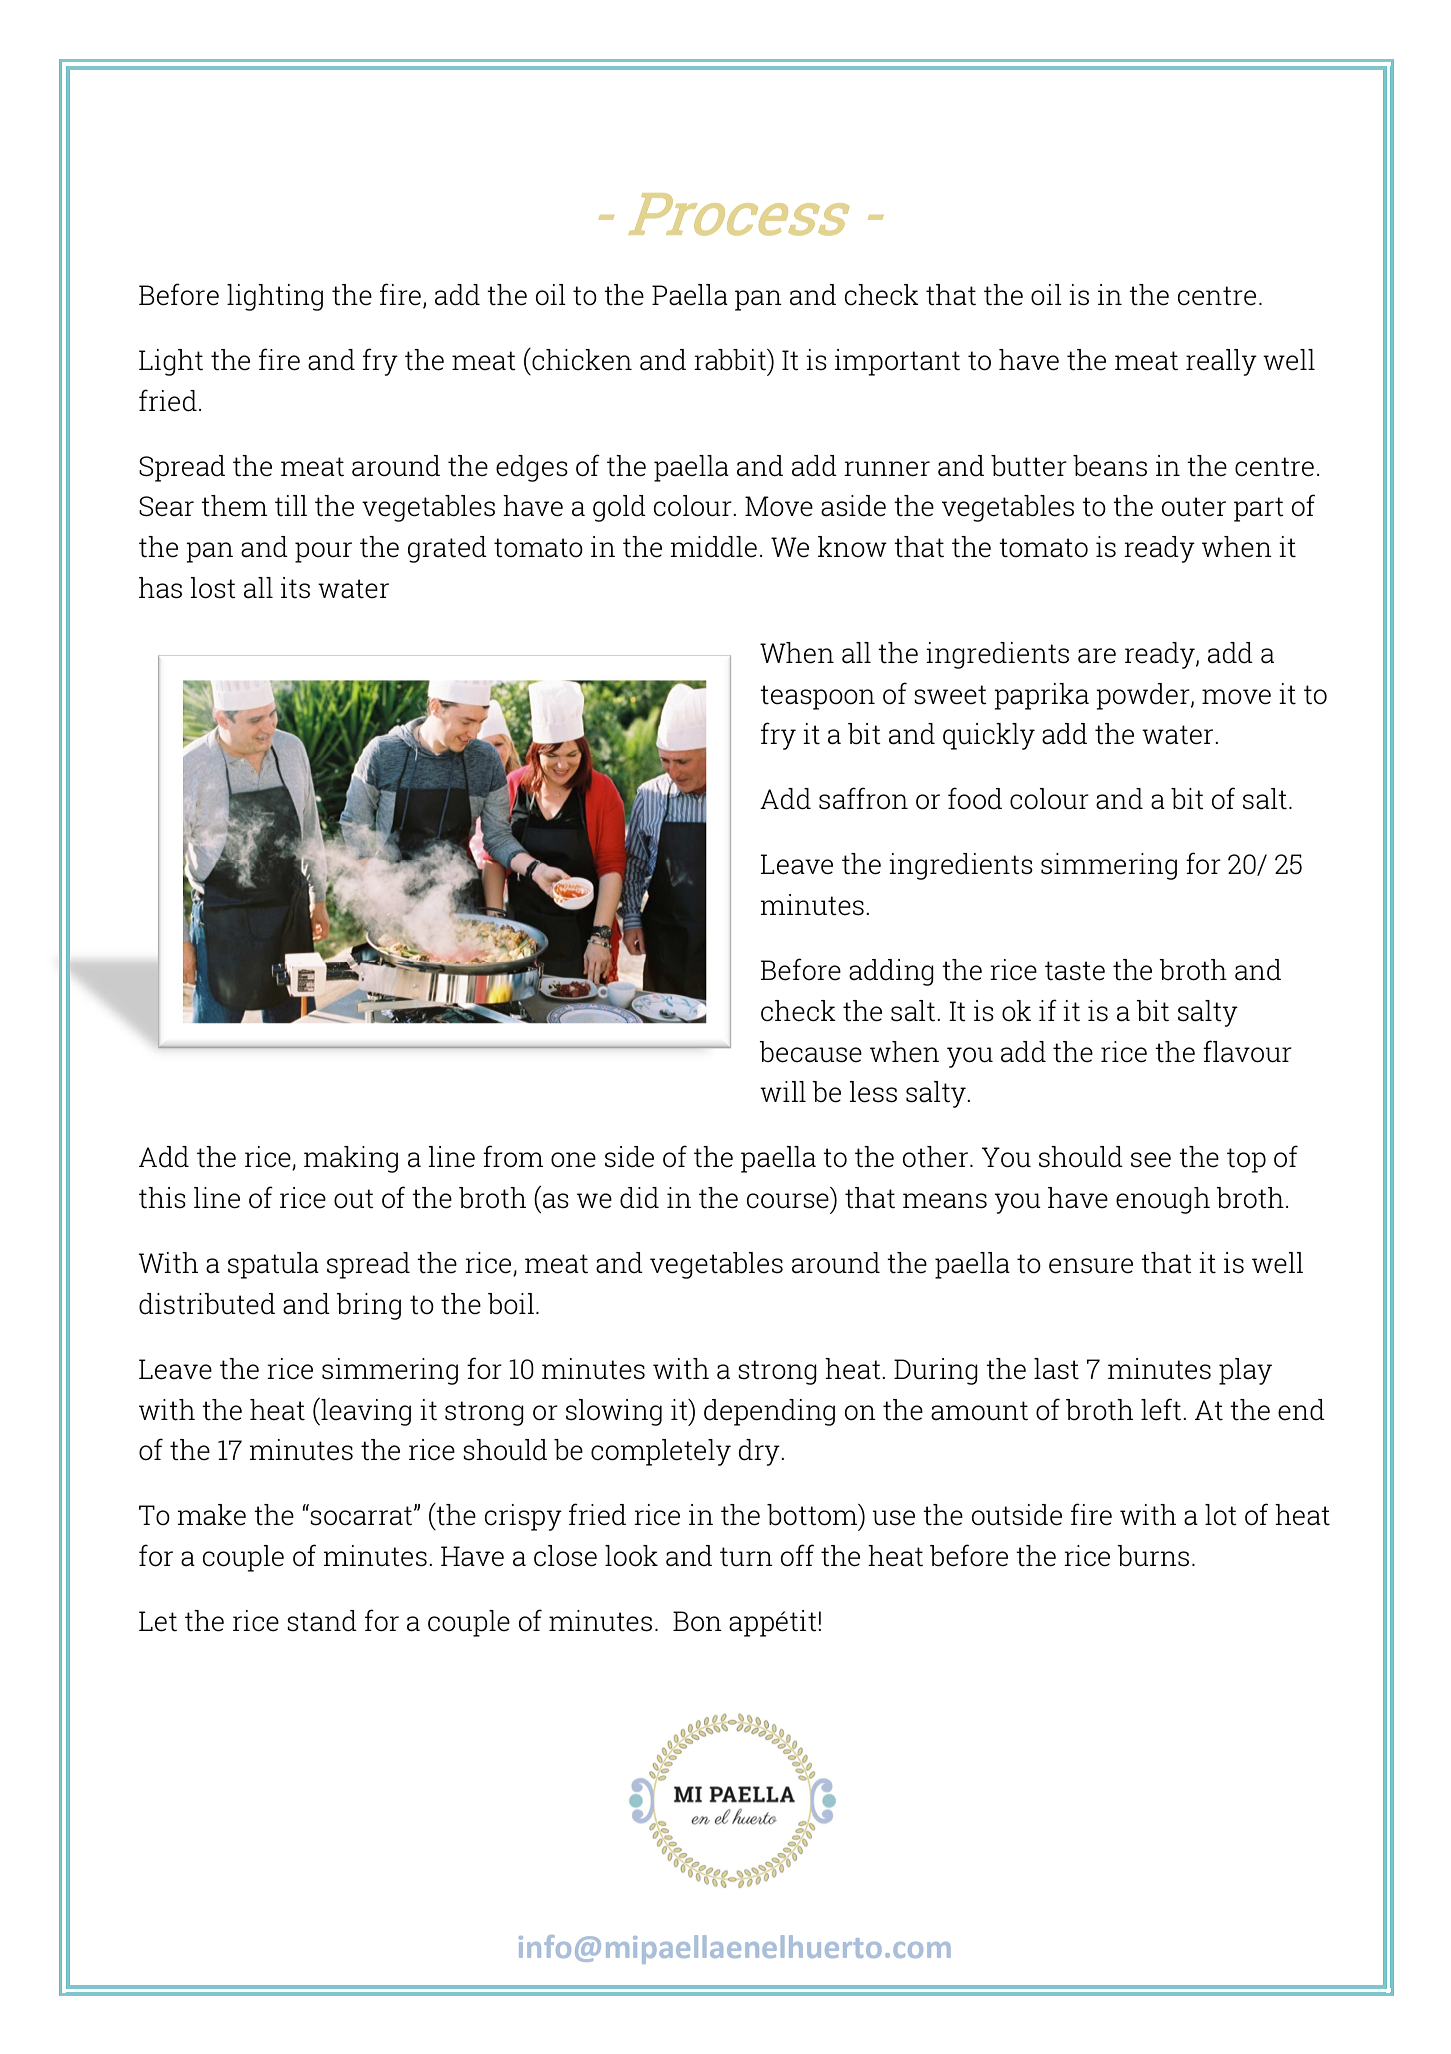 This screenshot has height=2054, width=1451. What do you see at coordinates (351, 1159) in the screenshot?
I see `making` at bounding box center [351, 1159].
